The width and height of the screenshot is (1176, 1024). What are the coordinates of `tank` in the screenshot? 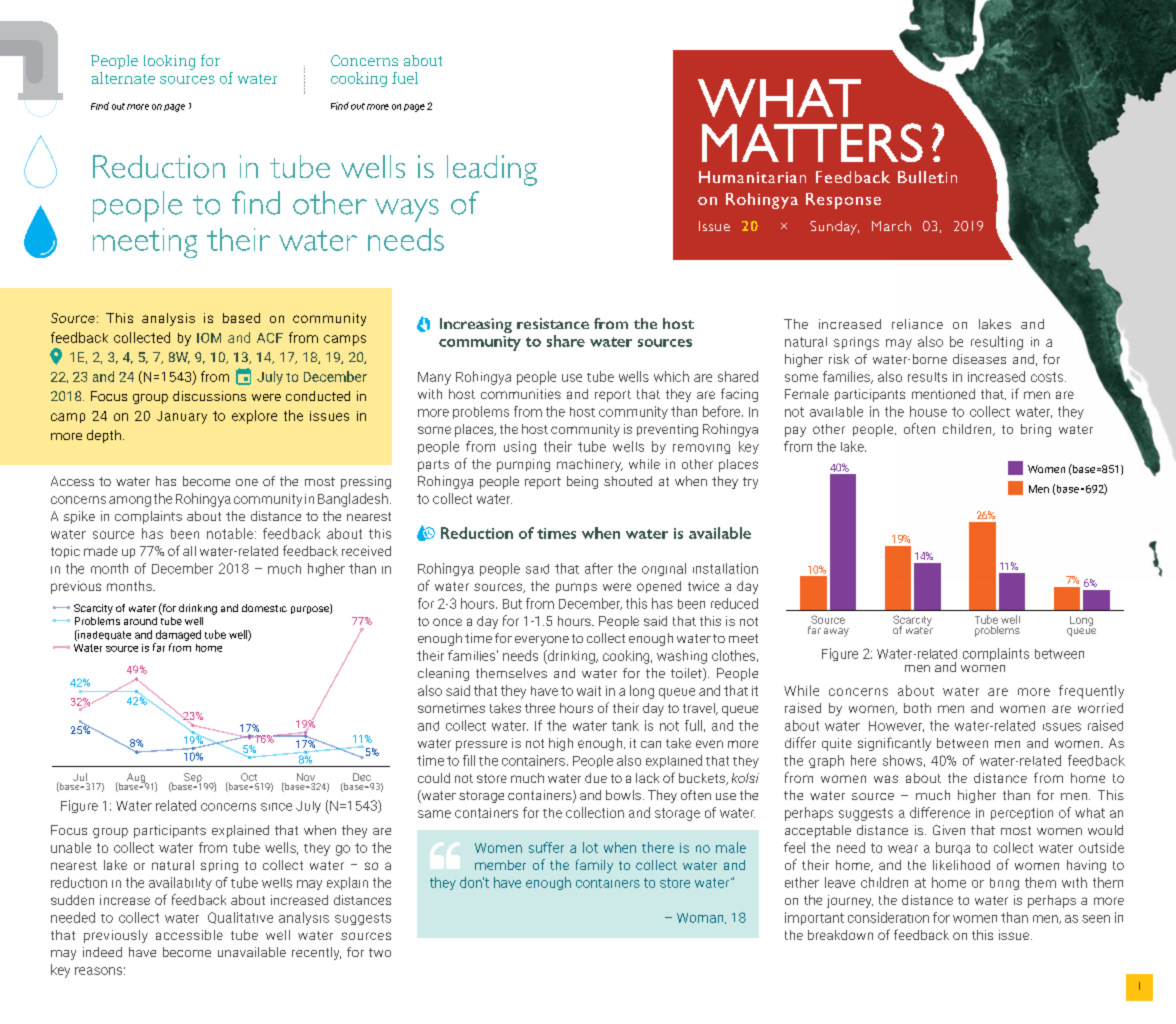 It's located at (625, 725).
